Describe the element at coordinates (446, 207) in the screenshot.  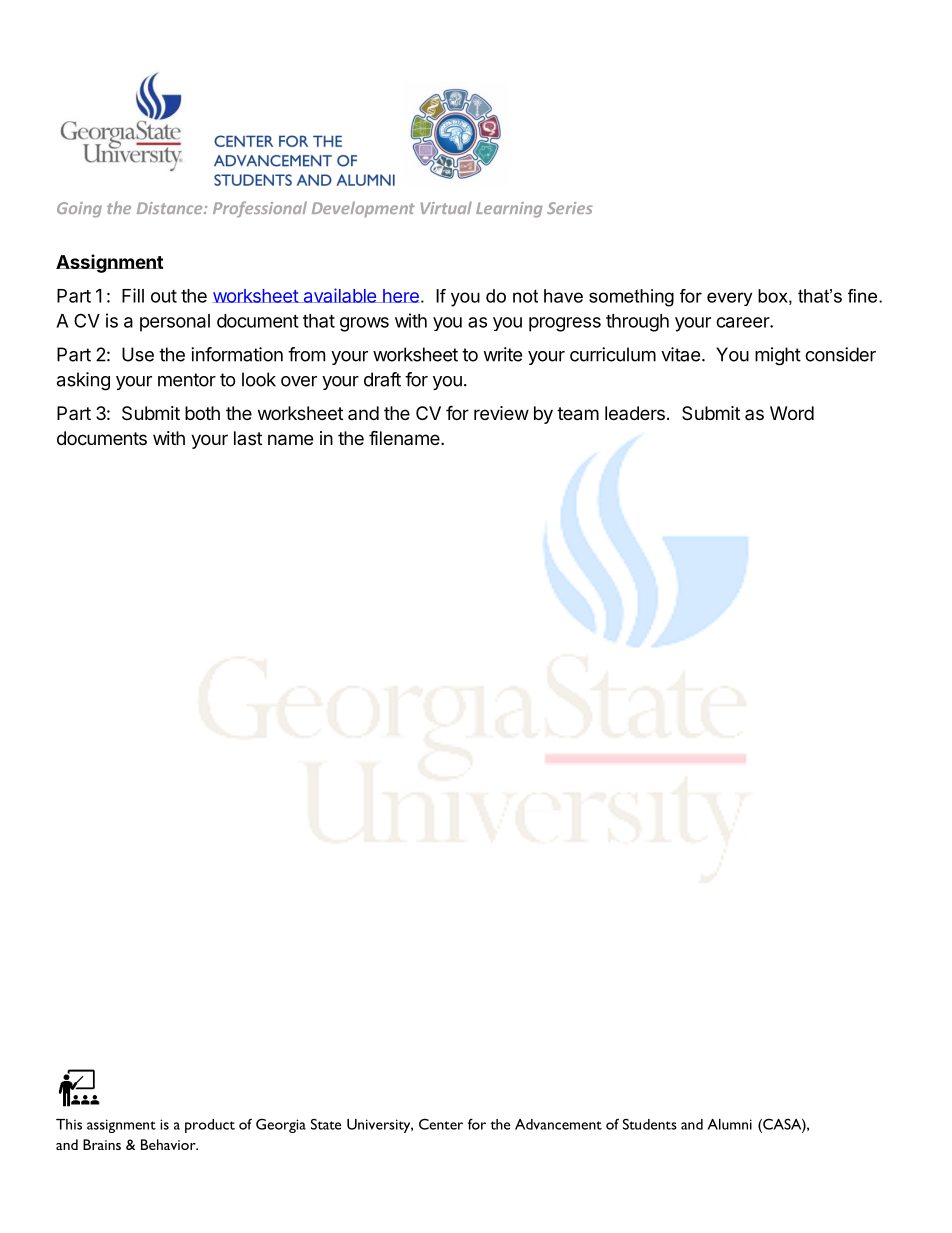
I see `Virtual` at that location.
